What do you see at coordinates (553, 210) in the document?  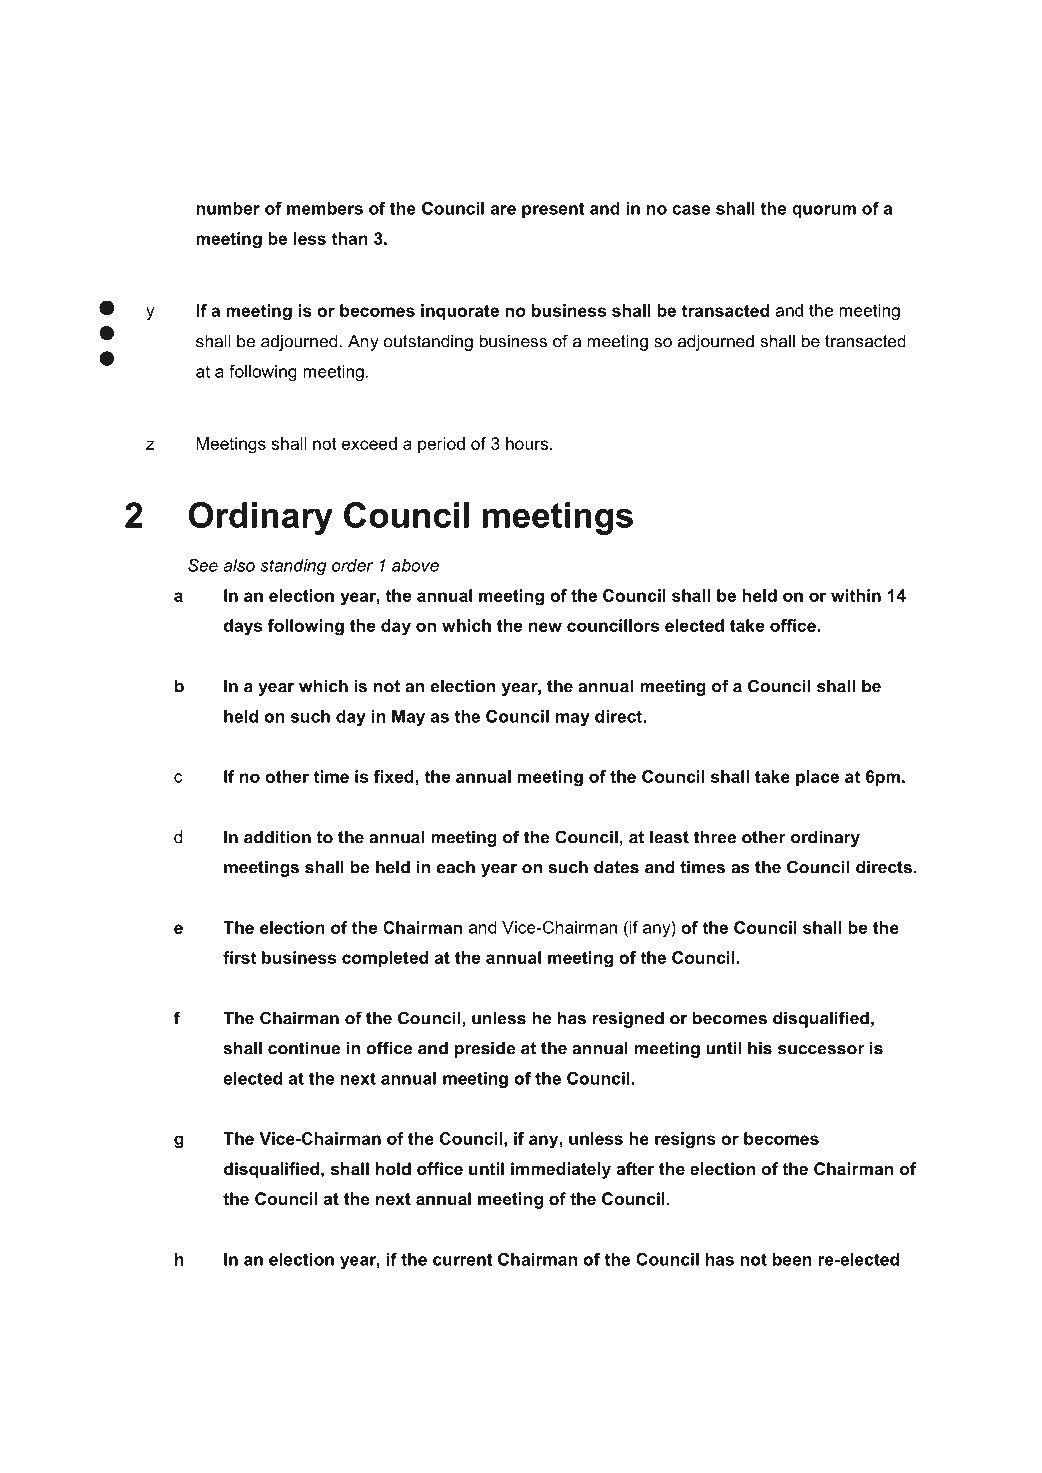 I see `present` at bounding box center [553, 210].
